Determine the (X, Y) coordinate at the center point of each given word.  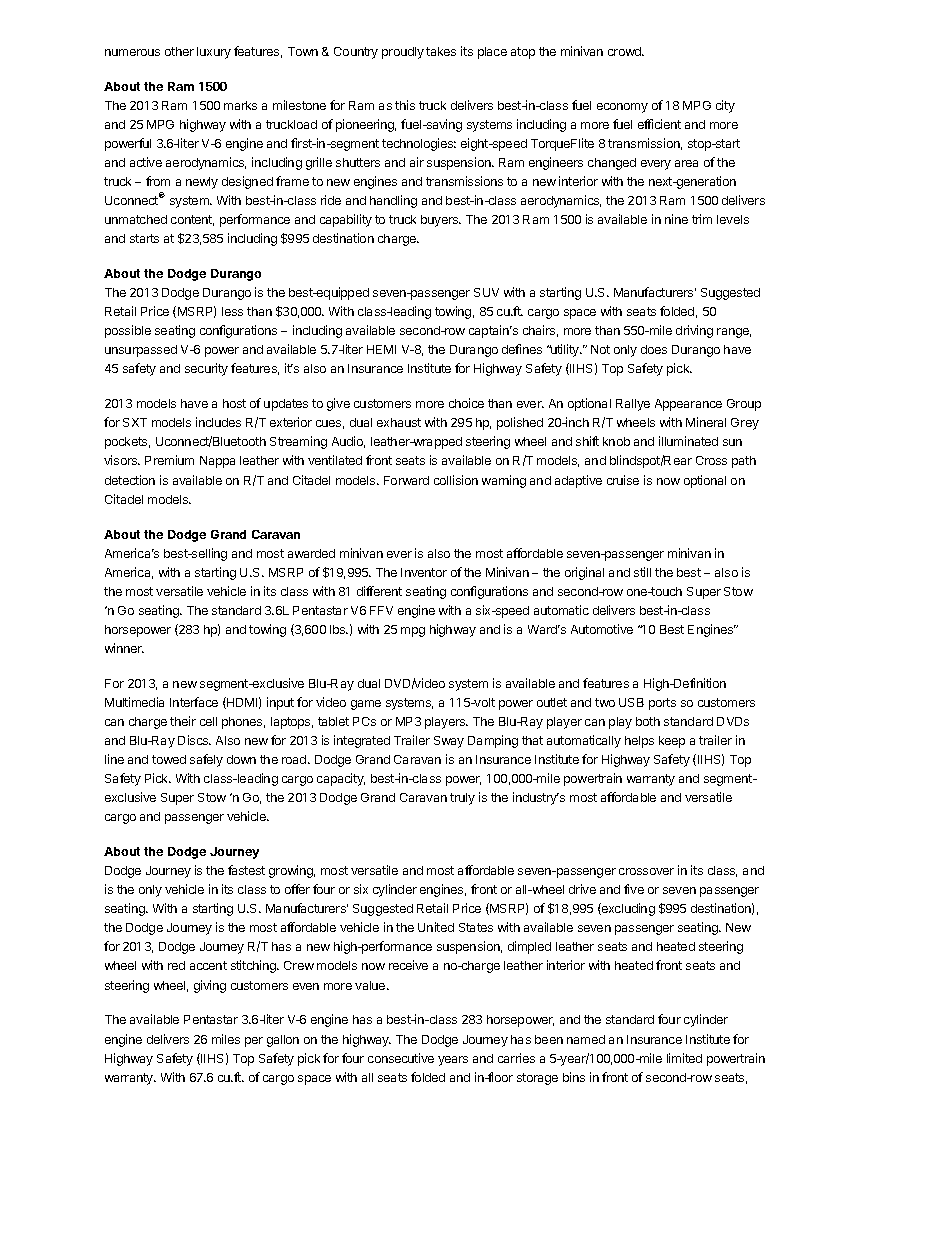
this (405, 105)
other (179, 51)
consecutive (401, 1058)
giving (210, 986)
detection (130, 480)
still (642, 572)
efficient (659, 124)
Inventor (424, 572)
